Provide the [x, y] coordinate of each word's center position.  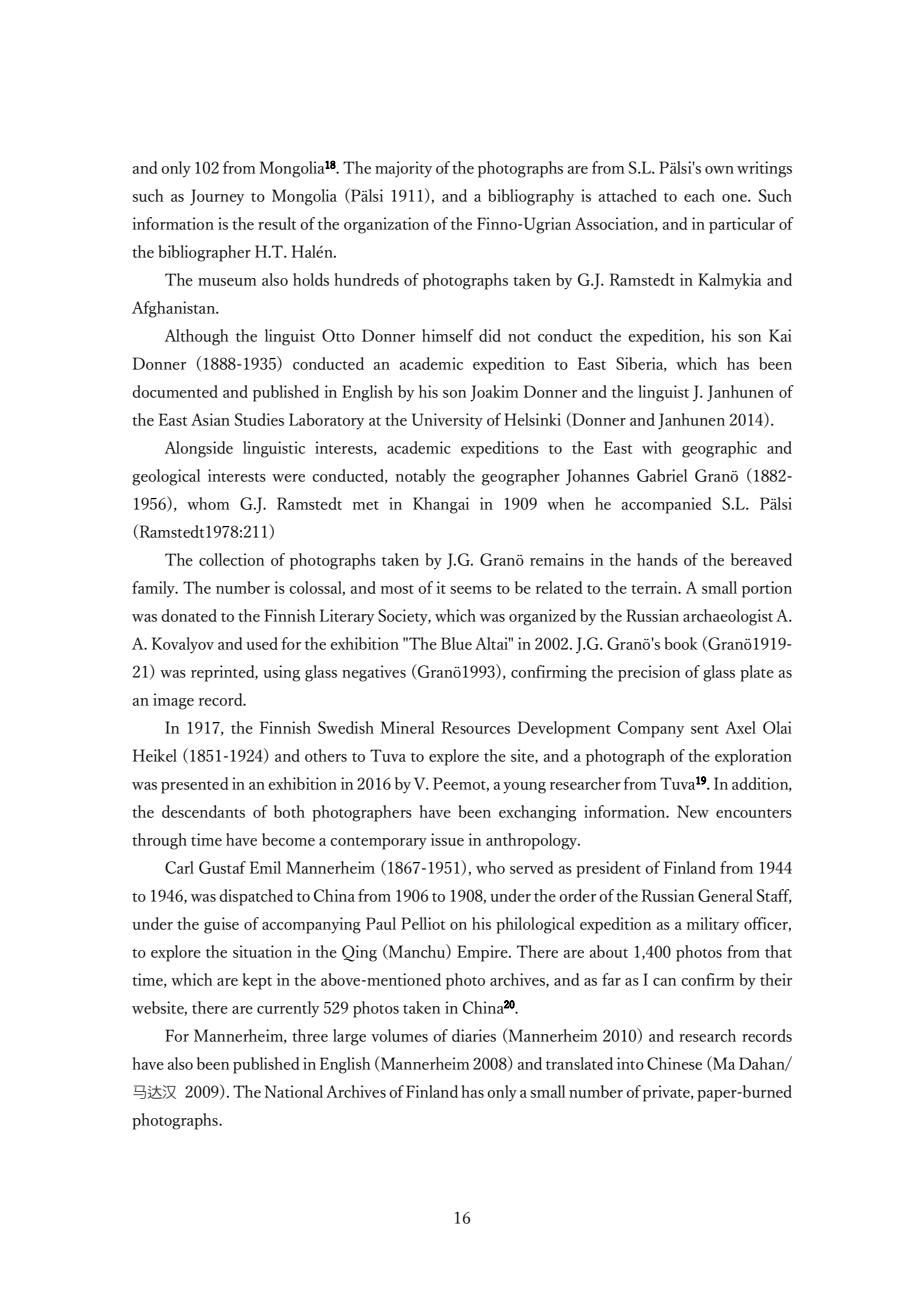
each [699, 195]
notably [421, 477]
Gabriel [662, 475]
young [524, 788]
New [693, 811]
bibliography [531, 197]
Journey [217, 197]
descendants [203, 811]
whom [208, 503]
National [294, 1091]
